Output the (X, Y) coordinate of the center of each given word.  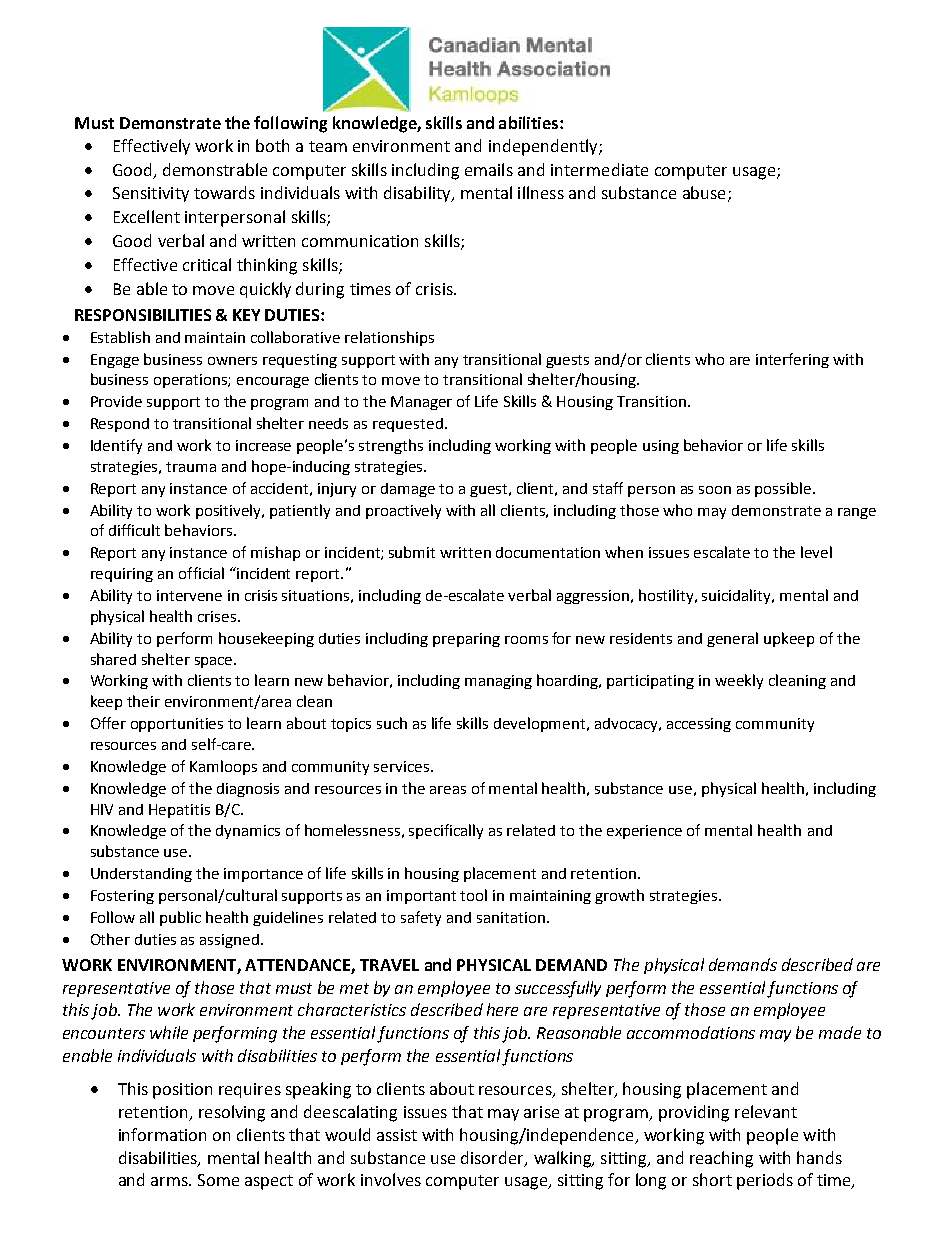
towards (224, 192)
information (162, 1134)
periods (765, 1181)
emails (489, 169)
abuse (704, 192)
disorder (493, 1158)
